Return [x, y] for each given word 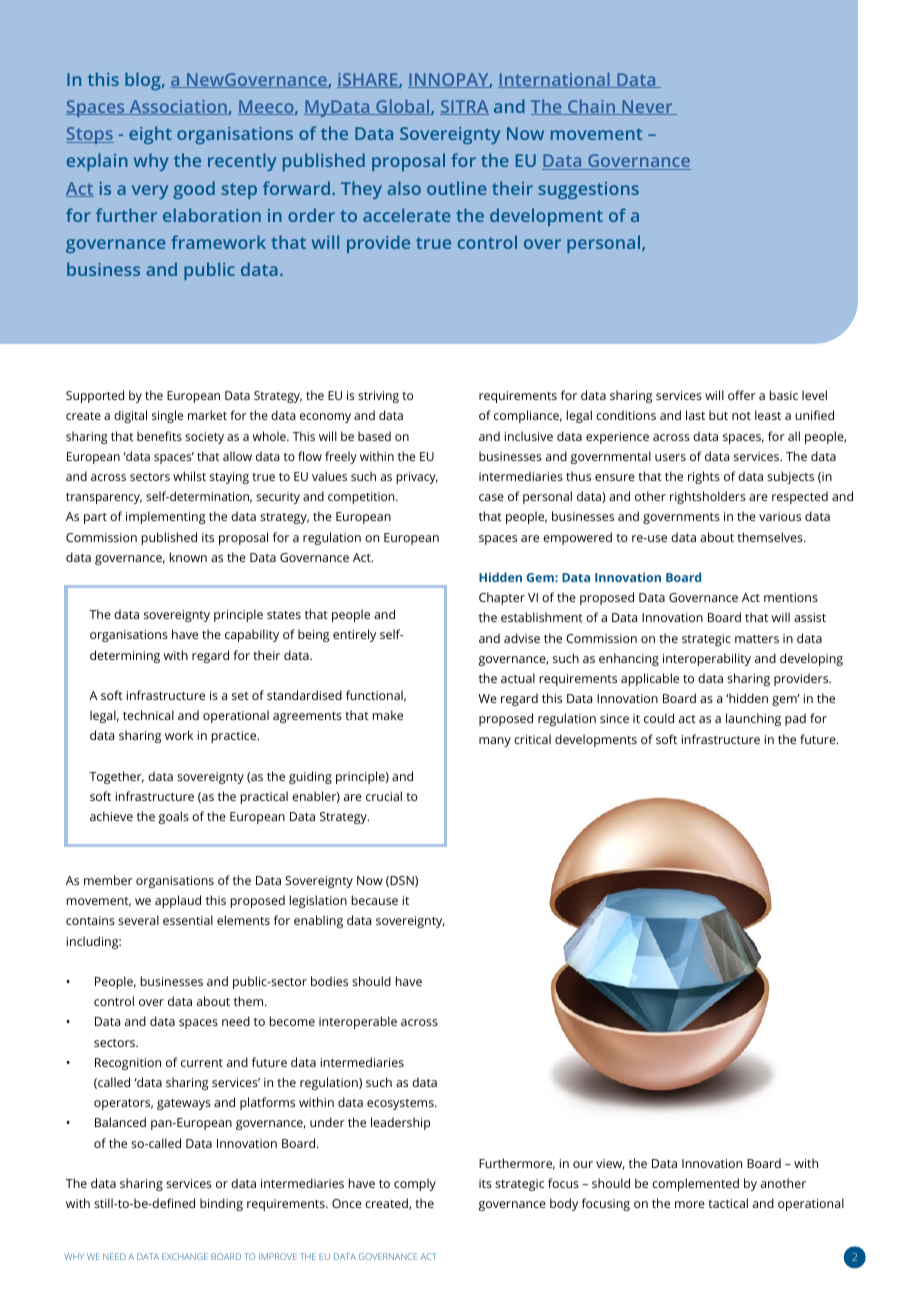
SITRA [464, 107]
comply [415, 1184]
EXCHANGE [185, 1256]
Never [647, 107]
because [375, 900]
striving [378, 397]
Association [177, 107]
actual [518, 678]
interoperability [707, 659]
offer [742, 395]
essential [188, 920]
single [167, 416]
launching [753, 719]
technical [148, 715]
